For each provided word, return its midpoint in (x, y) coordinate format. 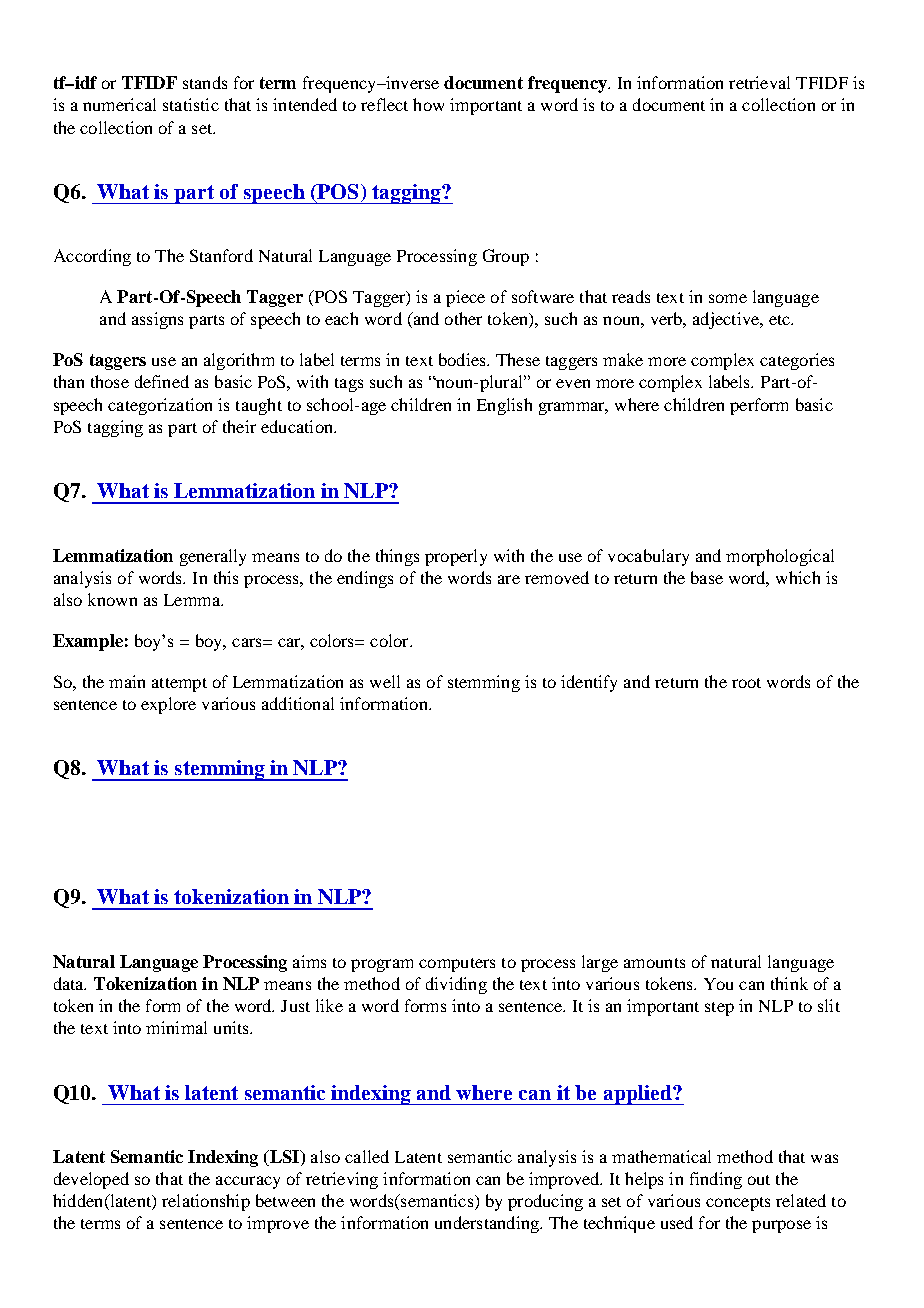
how (428, 104)
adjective (727, 320)
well (385, 681)
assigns (157, 320)
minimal (176, 1027)
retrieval (759, 82)
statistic (191, 104)
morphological (780, 557)
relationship (206, 1202)
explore (168, 705)
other (463, 318)
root (746, 683)
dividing (456, 985)
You (718, 984)
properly (456, 557)
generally (213, 557)
